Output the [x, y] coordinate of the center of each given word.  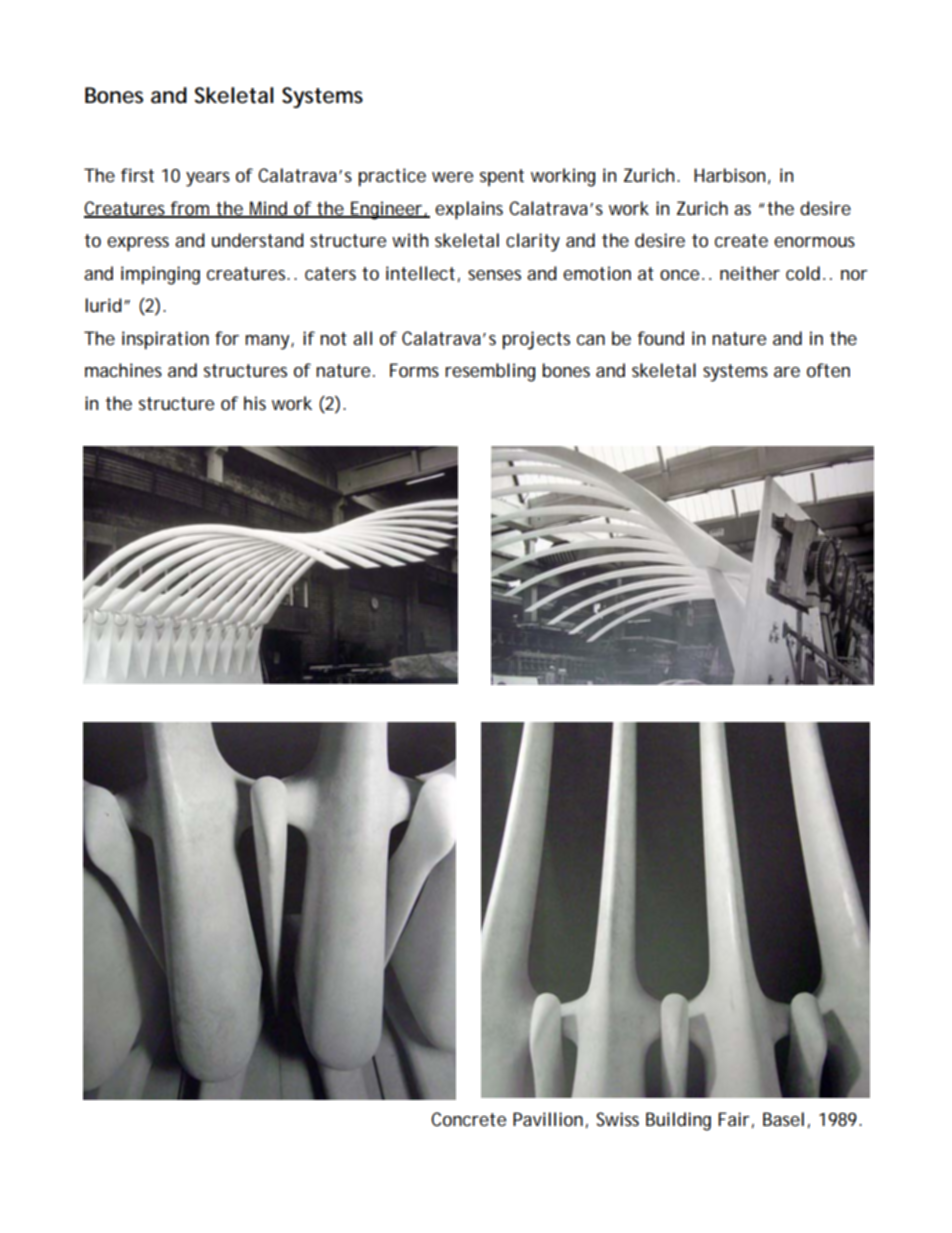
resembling [490, 372]
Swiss [617, 1119]
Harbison [729, 175]
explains [469, 210]
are [787, 372]
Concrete [468, 1119]
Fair [734, 1119]
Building [678, 1121]
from [190, 209]
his [255, 403]
